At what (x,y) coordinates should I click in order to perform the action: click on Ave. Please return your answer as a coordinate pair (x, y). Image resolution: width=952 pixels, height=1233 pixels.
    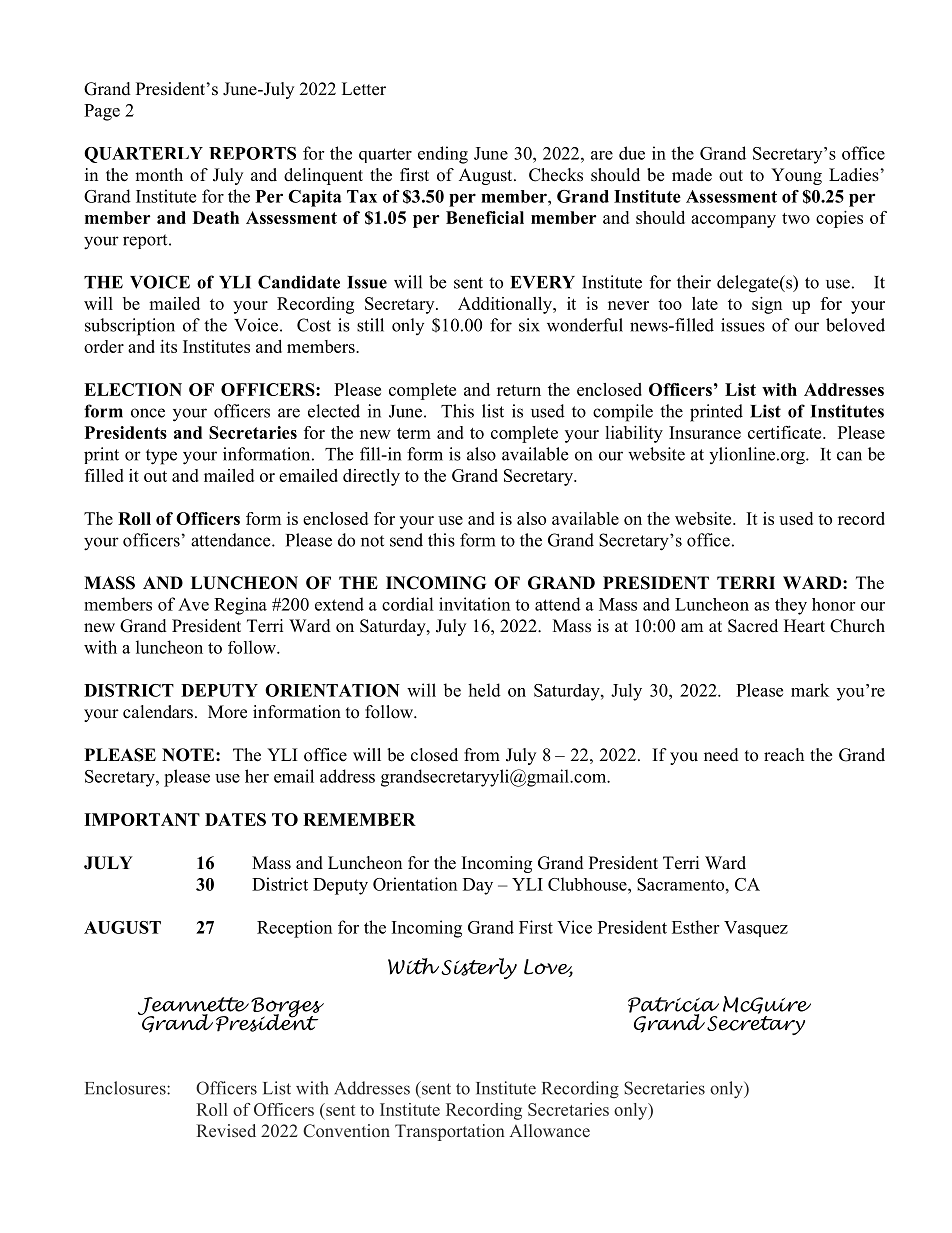
    Looking at the image, I should click on (193, 604).
